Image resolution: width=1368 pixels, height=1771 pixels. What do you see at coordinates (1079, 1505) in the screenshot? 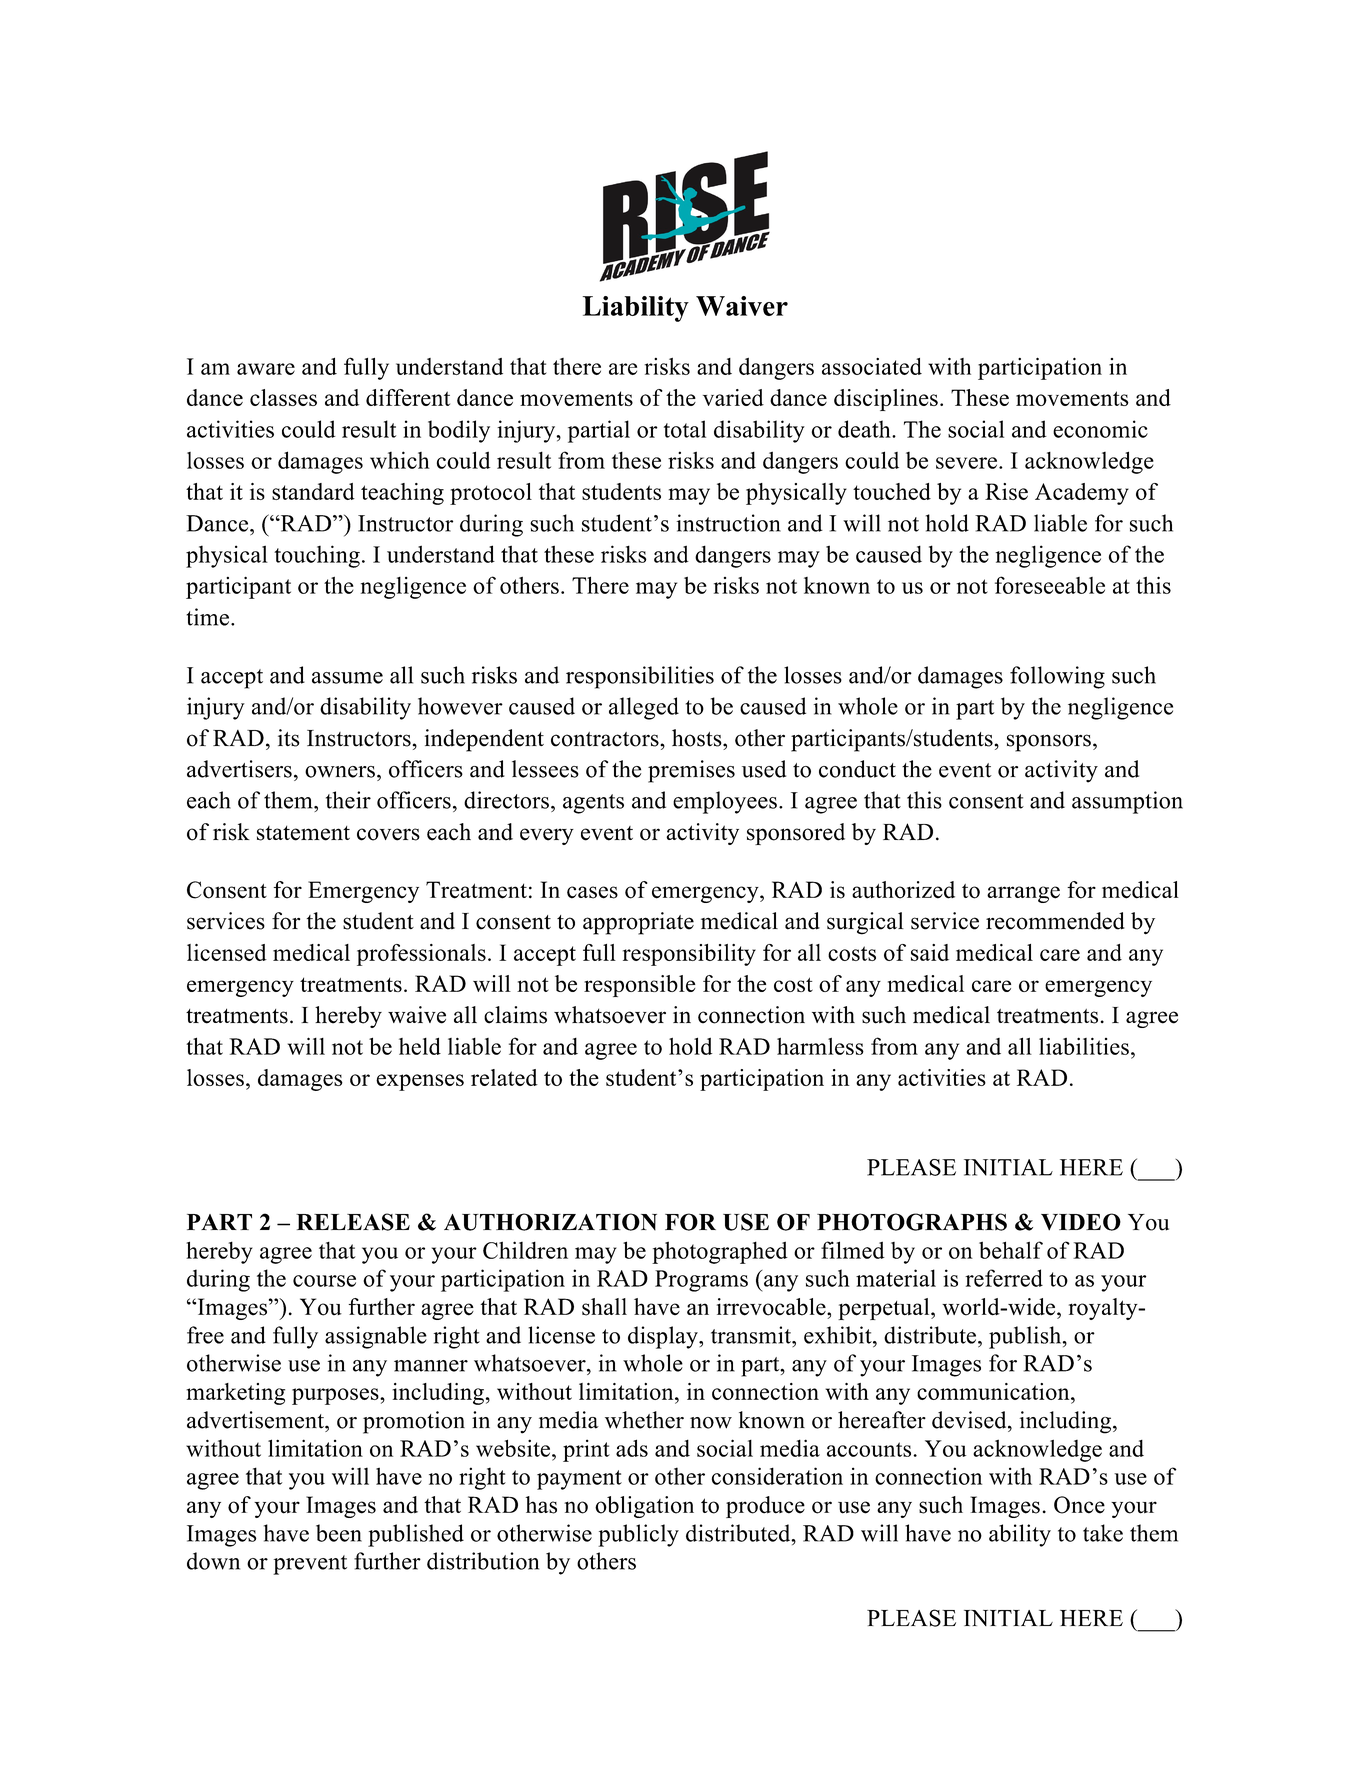
I see `Once` at bounding box center [1079, 1505].
